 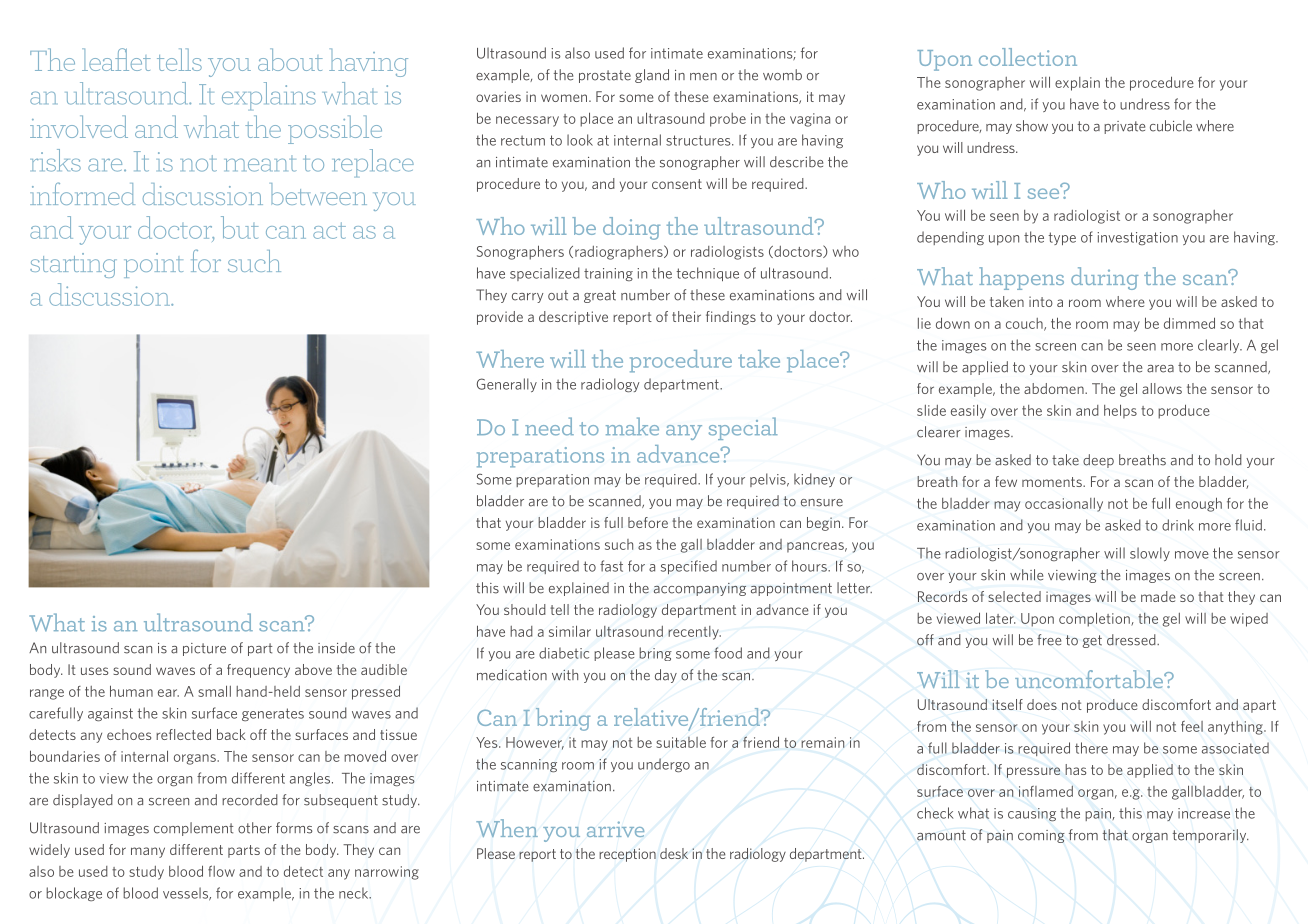 I want to click on starting, so click(x=73, y=265).
